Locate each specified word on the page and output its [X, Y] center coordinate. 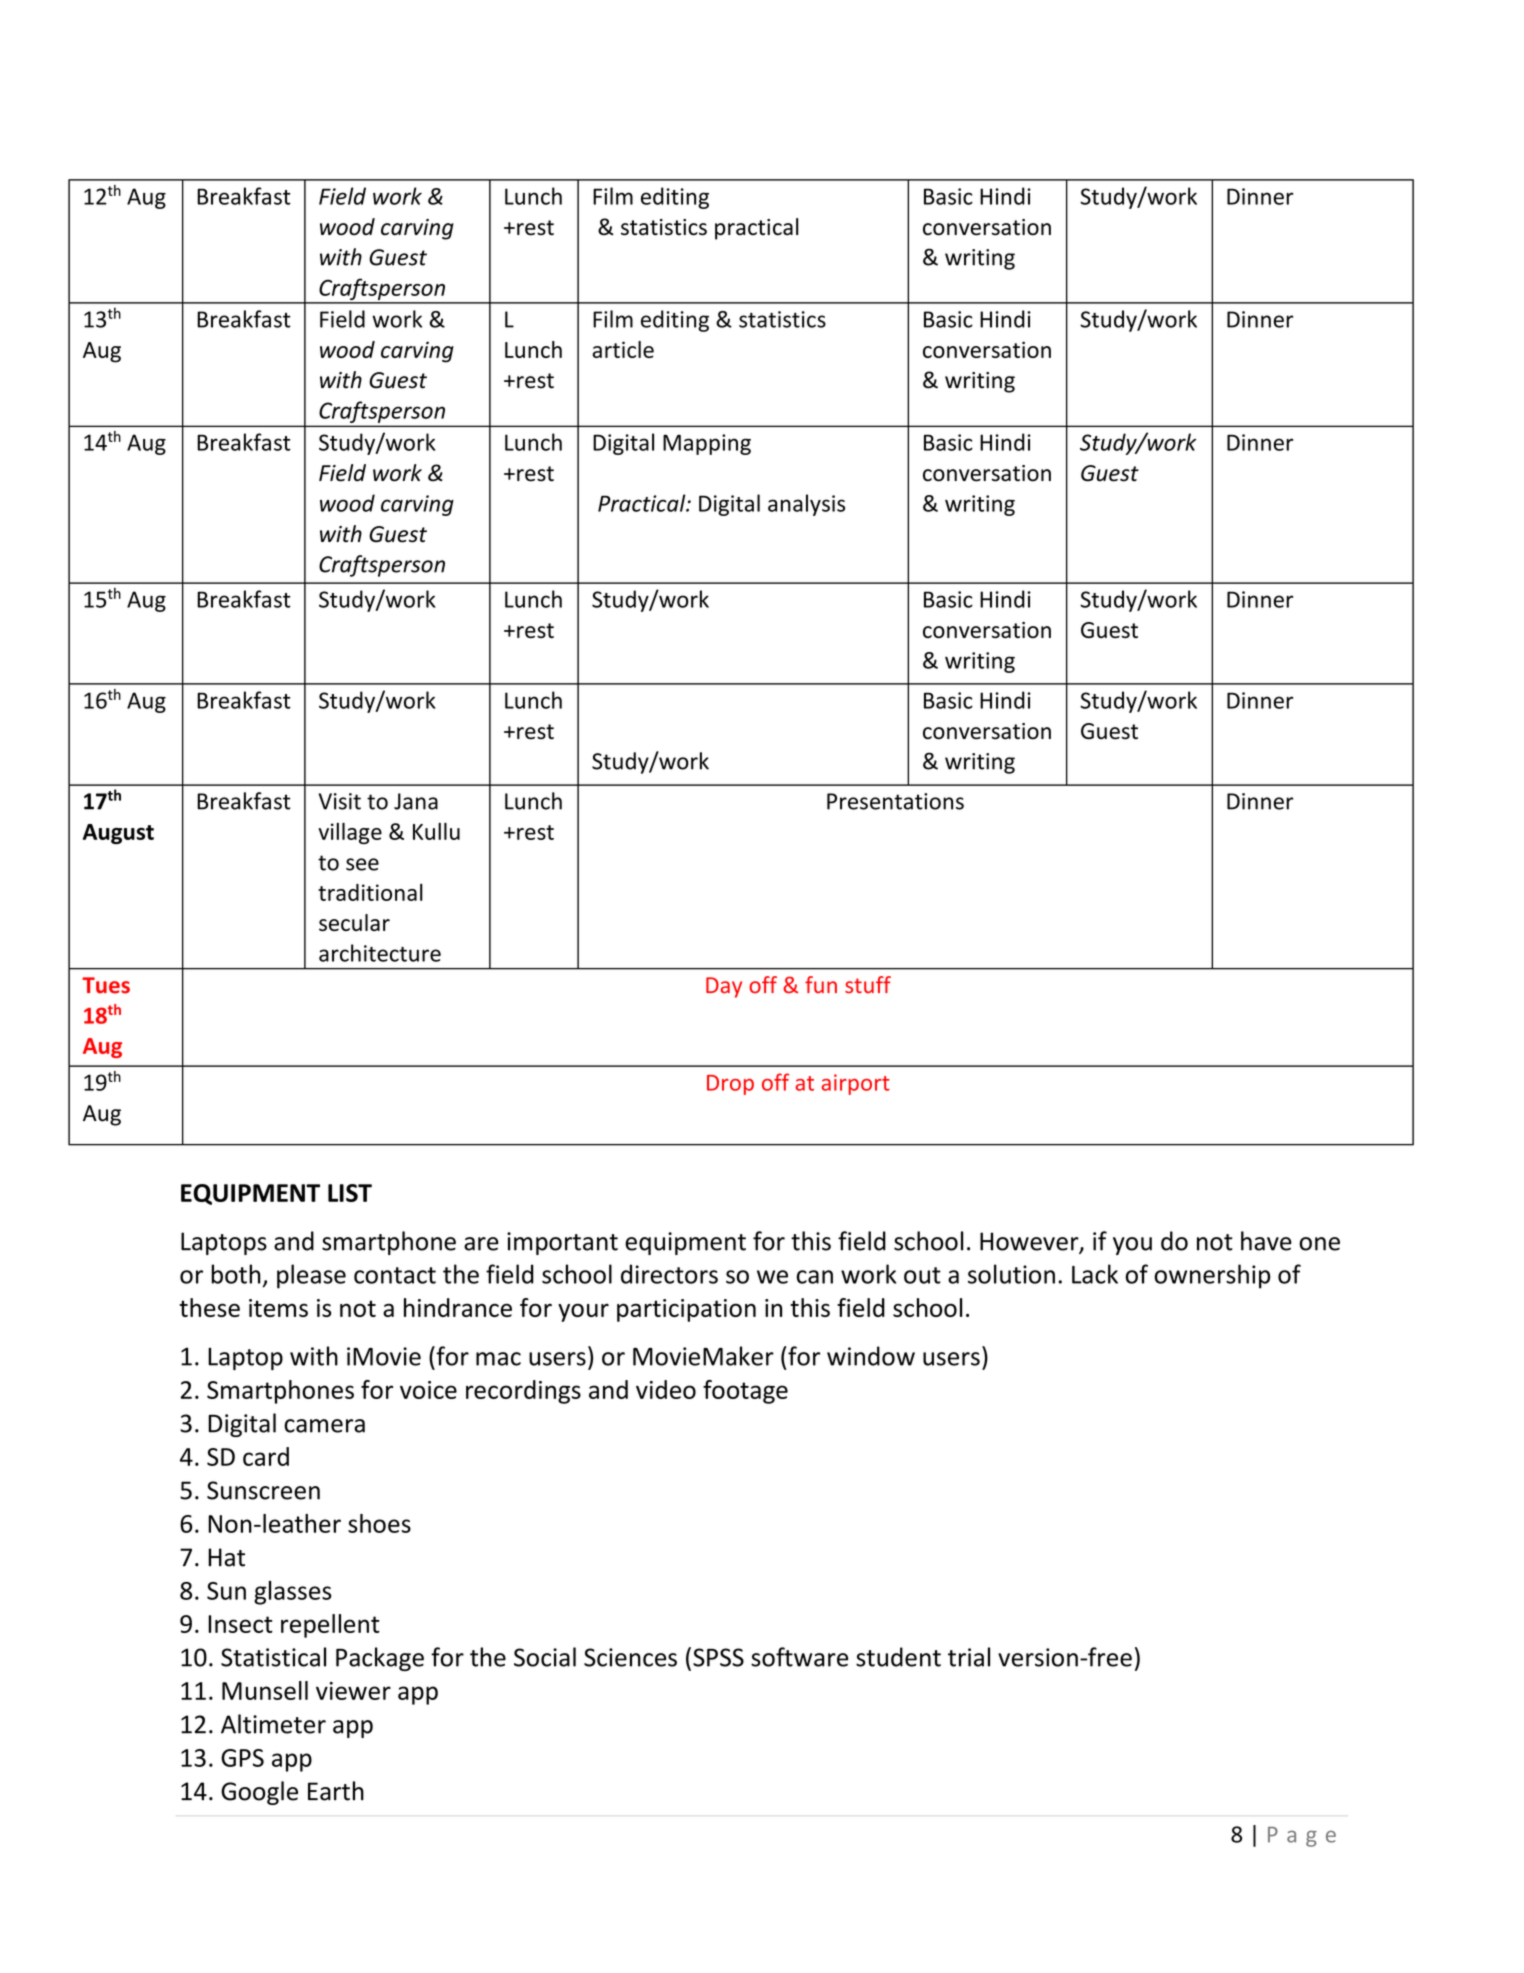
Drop [730, 1085]
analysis [806, 505]
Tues [106, 985]
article [623, 349]
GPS [242, 1758]
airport [855, 1084]
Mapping [707, 444]
